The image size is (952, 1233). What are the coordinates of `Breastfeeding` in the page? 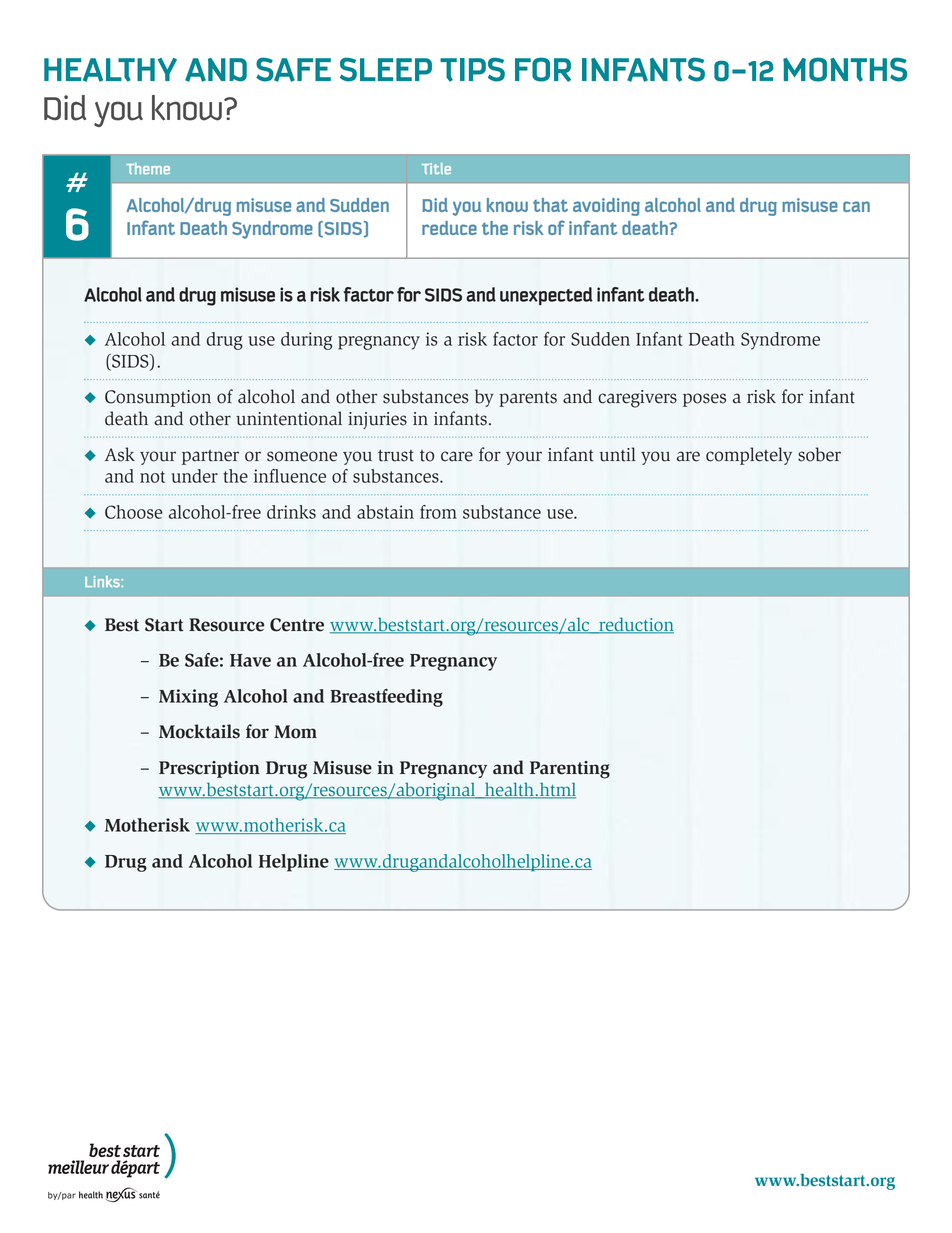 It's located at (386, 698).
